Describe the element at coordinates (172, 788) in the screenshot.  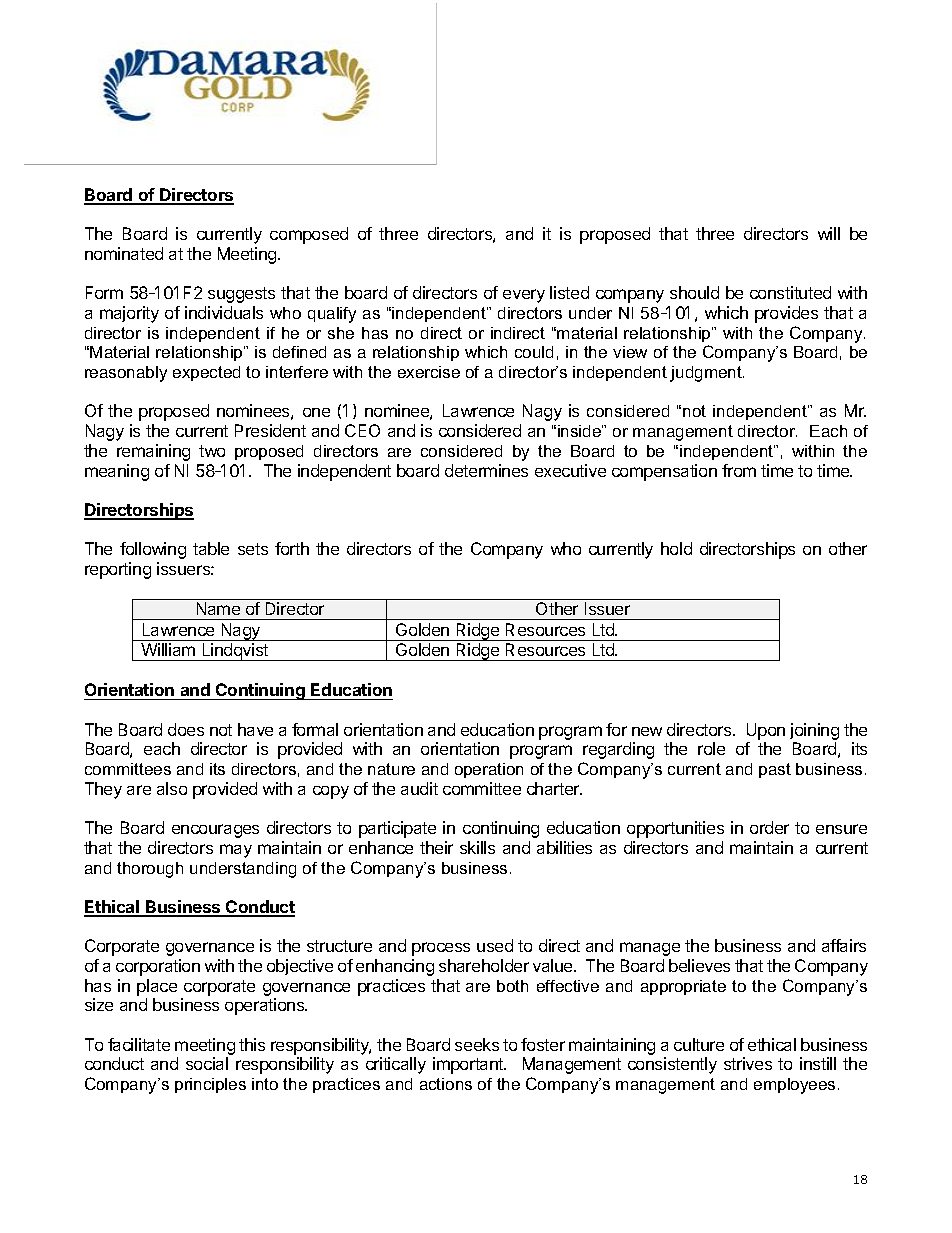
I see `also` at that location.
